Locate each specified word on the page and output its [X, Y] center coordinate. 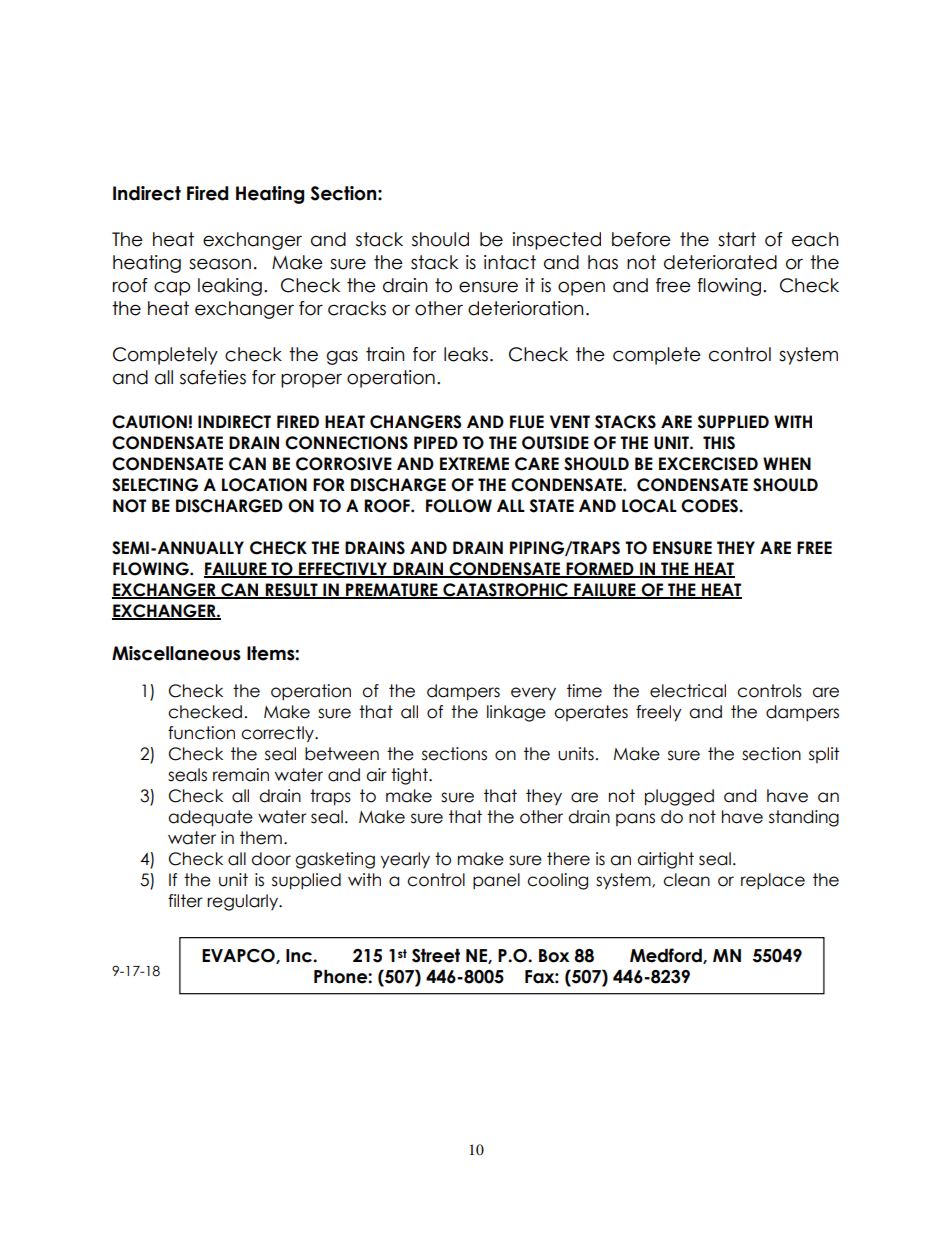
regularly [244, 902]
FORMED [600, 569]
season [220, 264]
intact [510, 262]
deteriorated [720, 262]
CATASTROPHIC [505, 591]
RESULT [292, 591]
